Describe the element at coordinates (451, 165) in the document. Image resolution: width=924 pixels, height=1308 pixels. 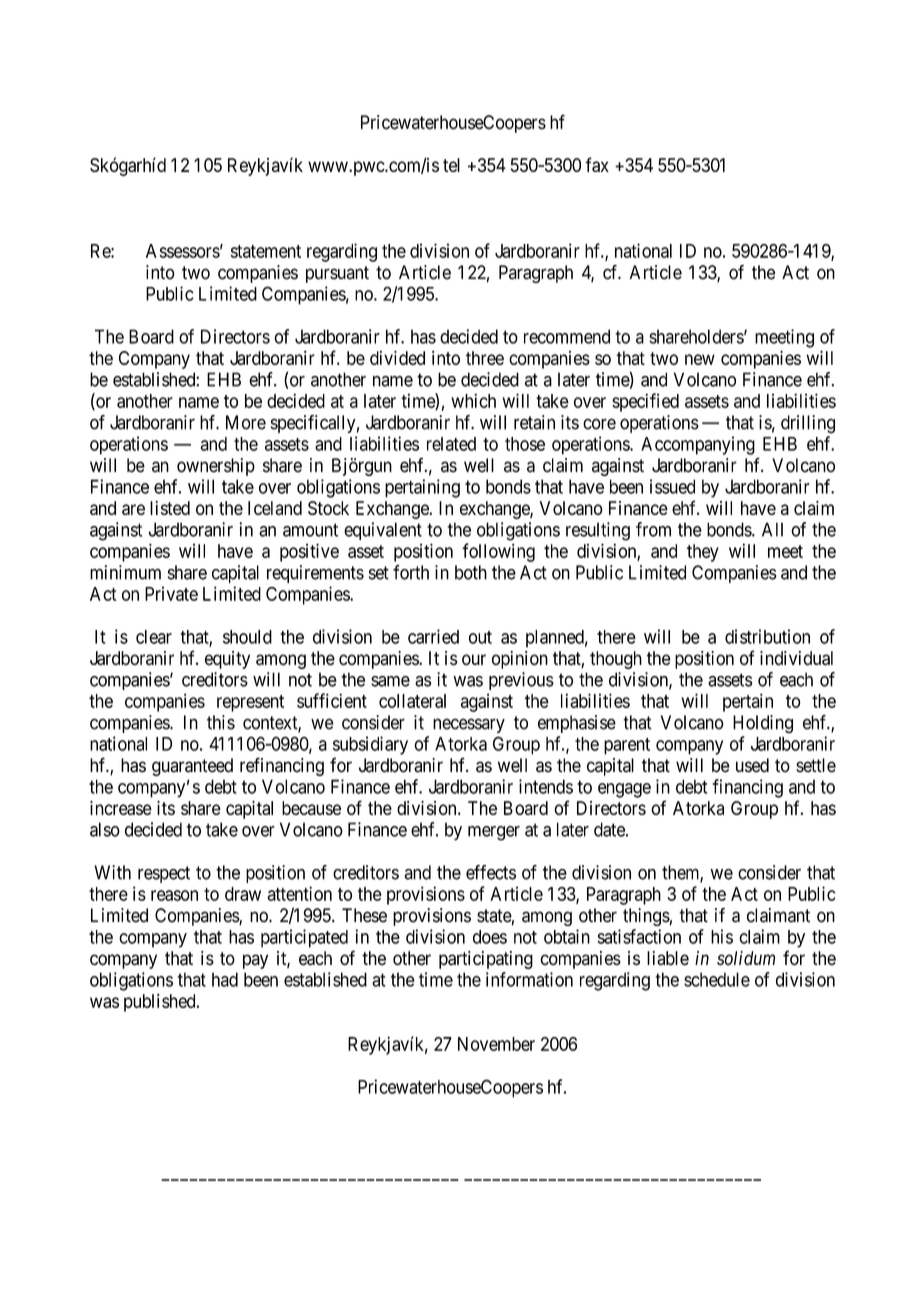
I see `tel` at that location.
